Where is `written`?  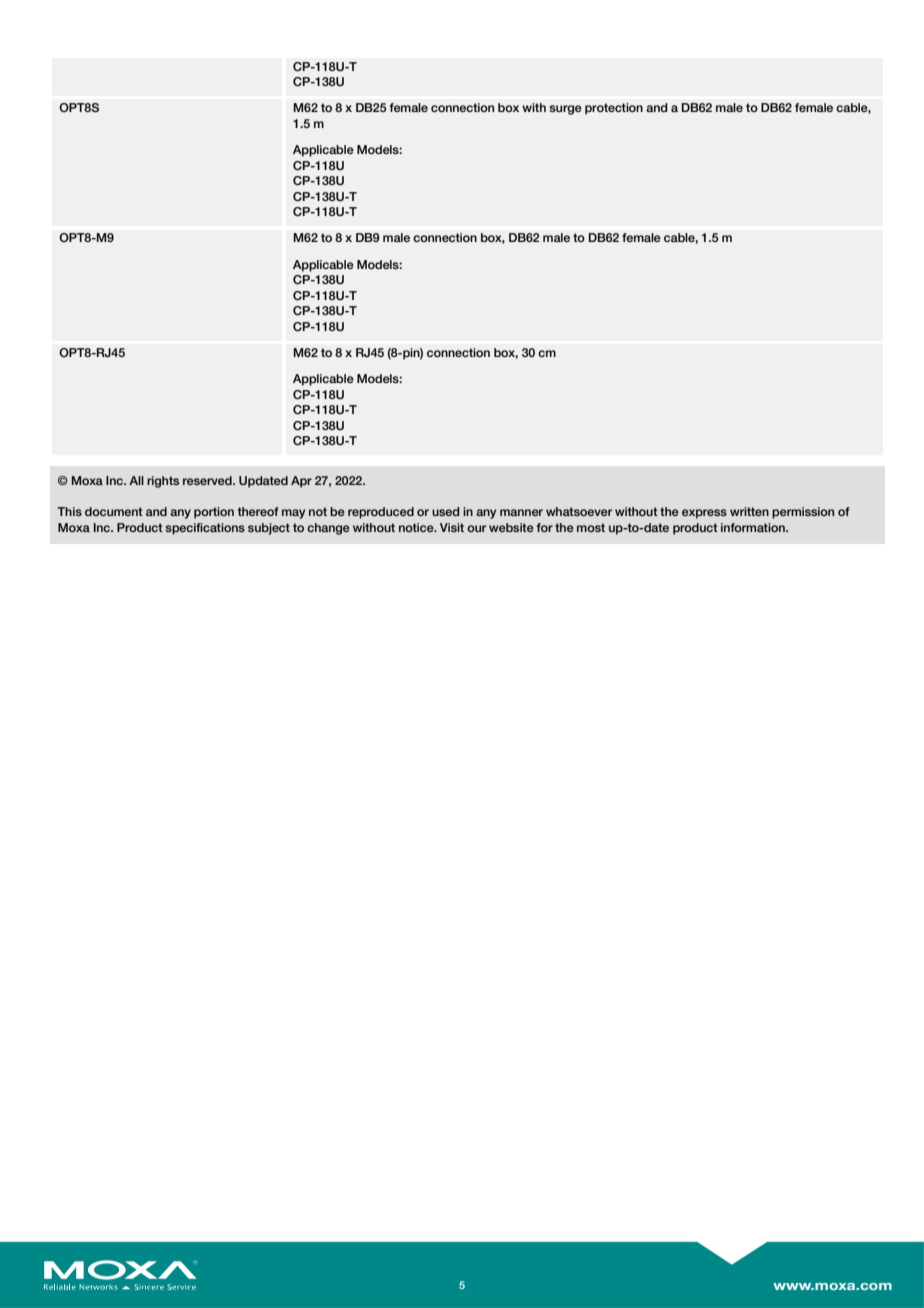 written is located at coordinates (749, 511).
